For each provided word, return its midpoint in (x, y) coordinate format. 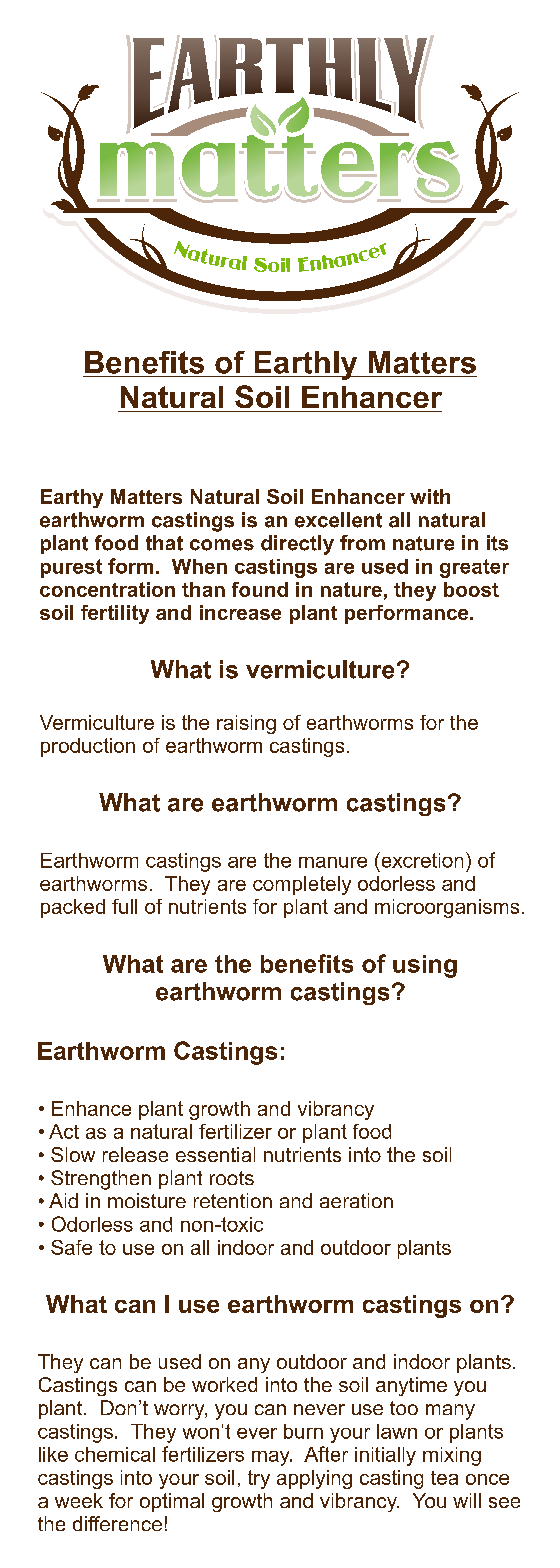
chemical (115, 1454)
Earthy (72, 498)
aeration (356, 1200)
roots (232, 1178)
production (88, 747)
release (135, 1154)
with (430, 496)
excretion (421, 860)
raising (246, 724)
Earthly (306, 365)
